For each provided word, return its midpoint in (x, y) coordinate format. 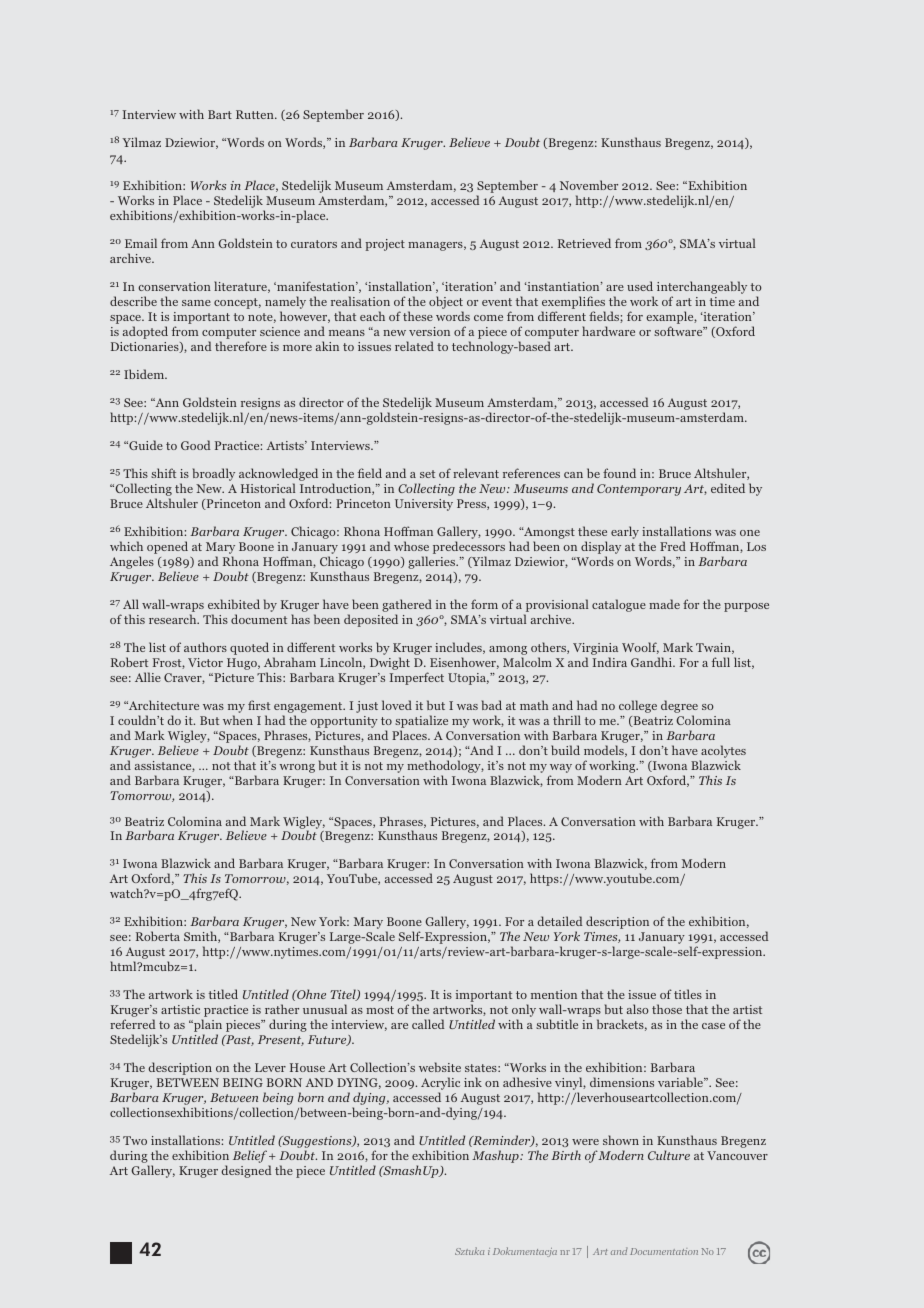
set (427, 474)
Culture (669, 1155)
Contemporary (639, 490)
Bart (220, 114)
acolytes (723, 751)
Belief (250, 1156)
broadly (214, 474)
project (385, 245)
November (589, 185)
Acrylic (440, 1085)
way (561, 768)
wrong (297, 768)
